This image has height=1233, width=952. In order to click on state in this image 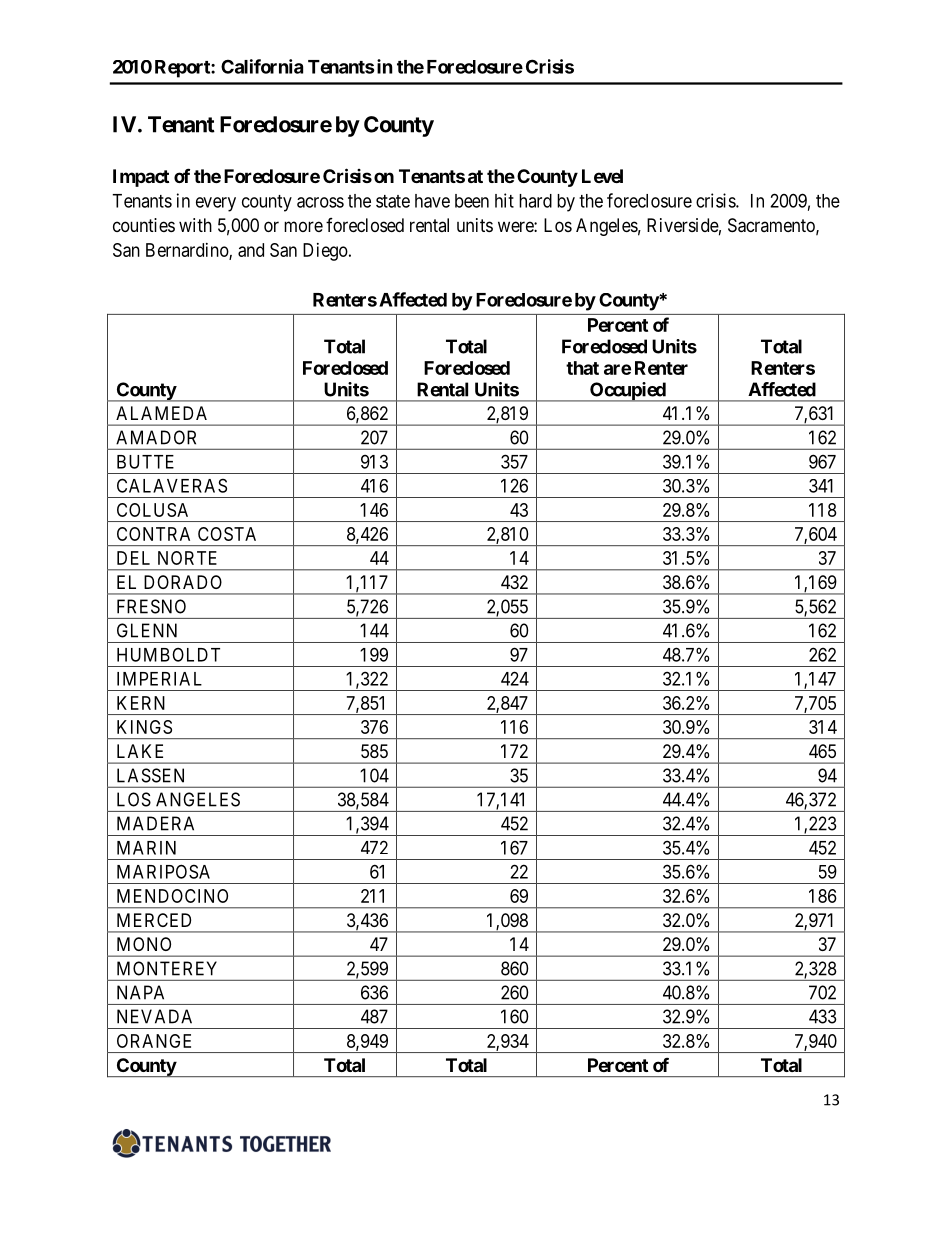, I will do `click(393, 201)`.
